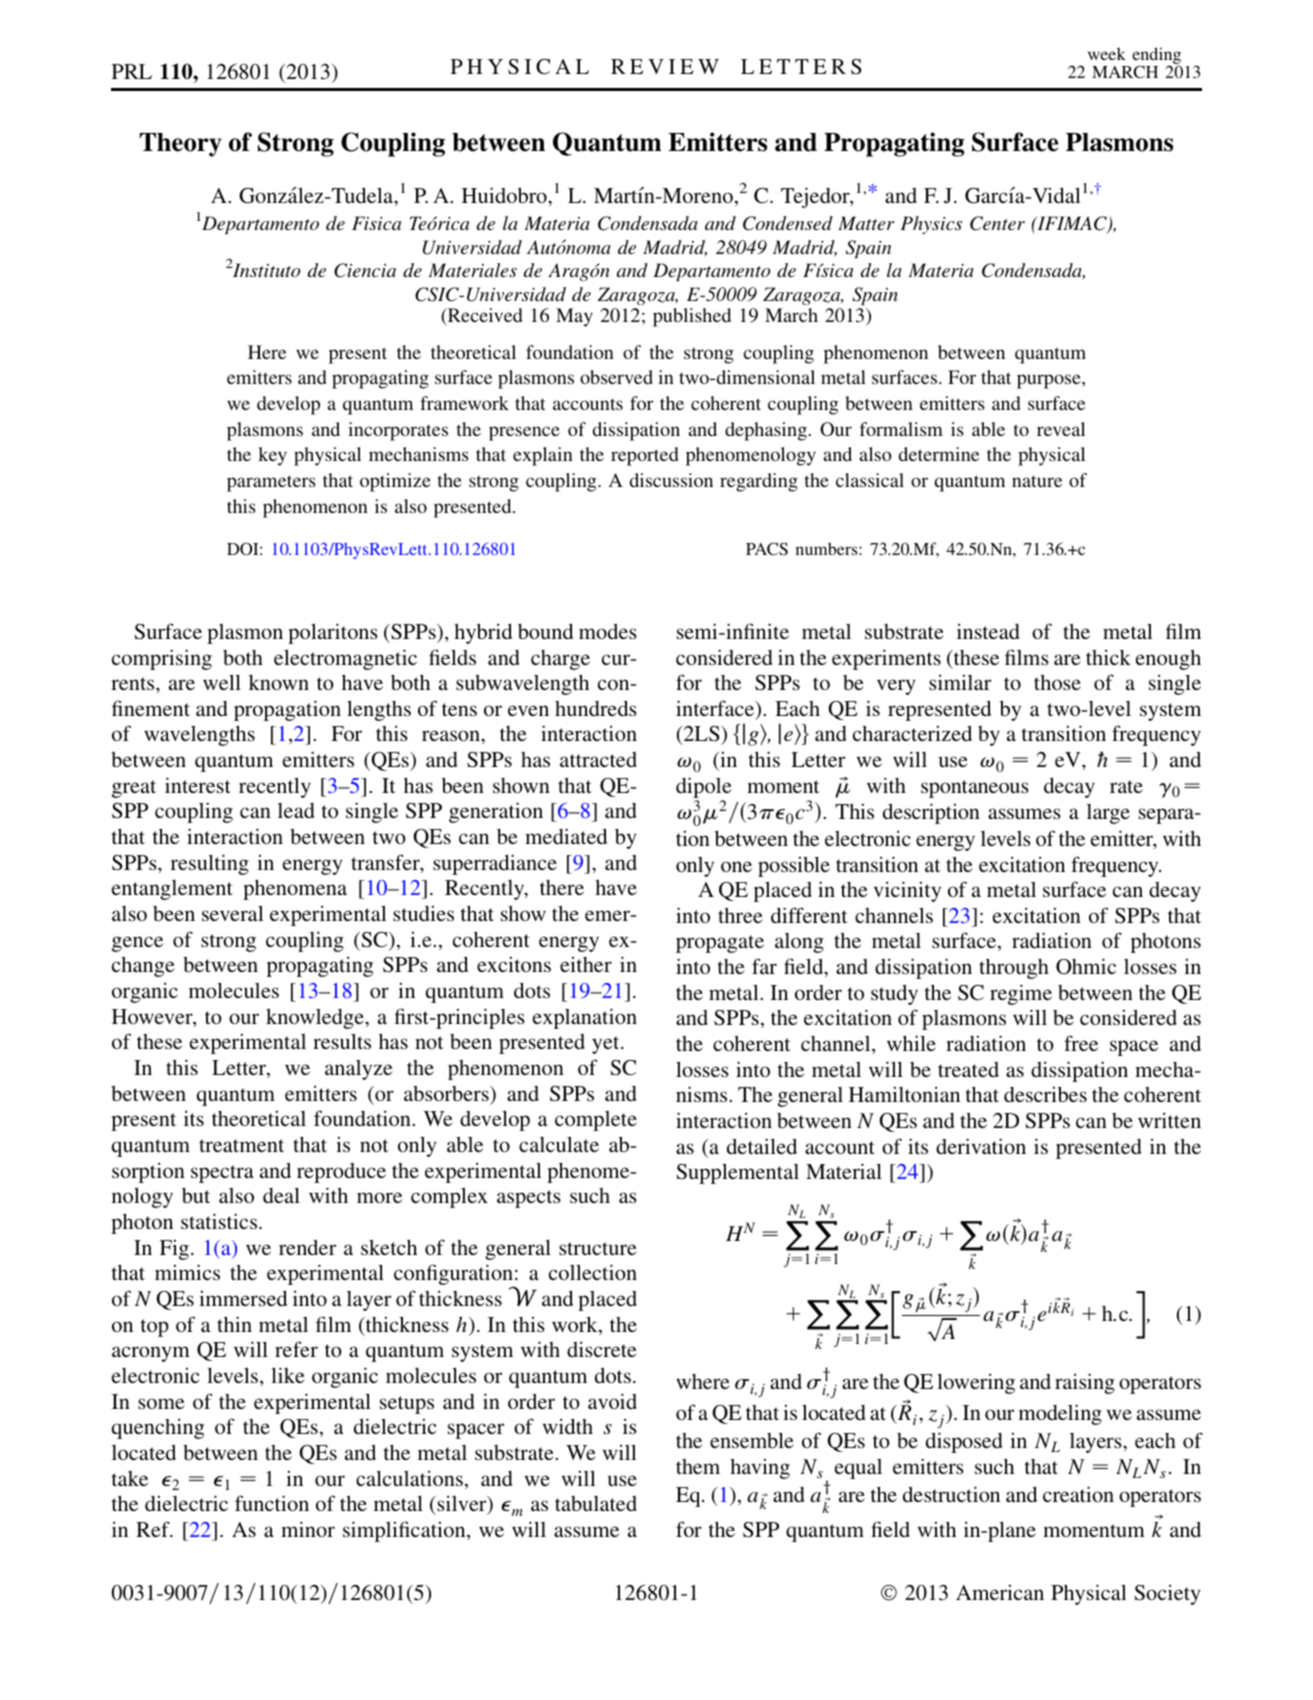 This screenshot has width=1313, height=1700. Describe the element at coordinates (308, 1529) in the screenshot. I see `minor` at that location.
